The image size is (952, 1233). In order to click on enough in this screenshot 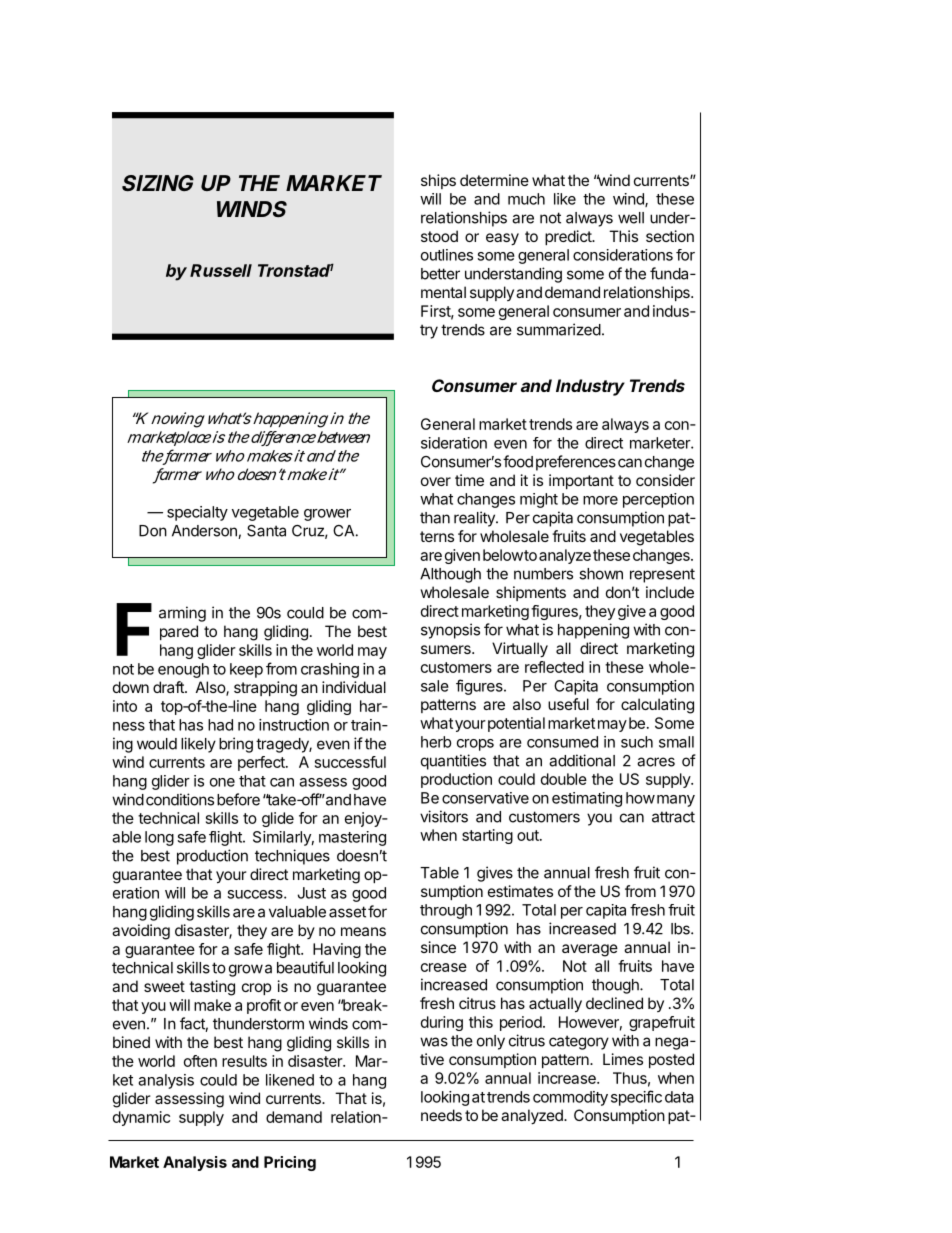, I will do `click(183, 670)`.
